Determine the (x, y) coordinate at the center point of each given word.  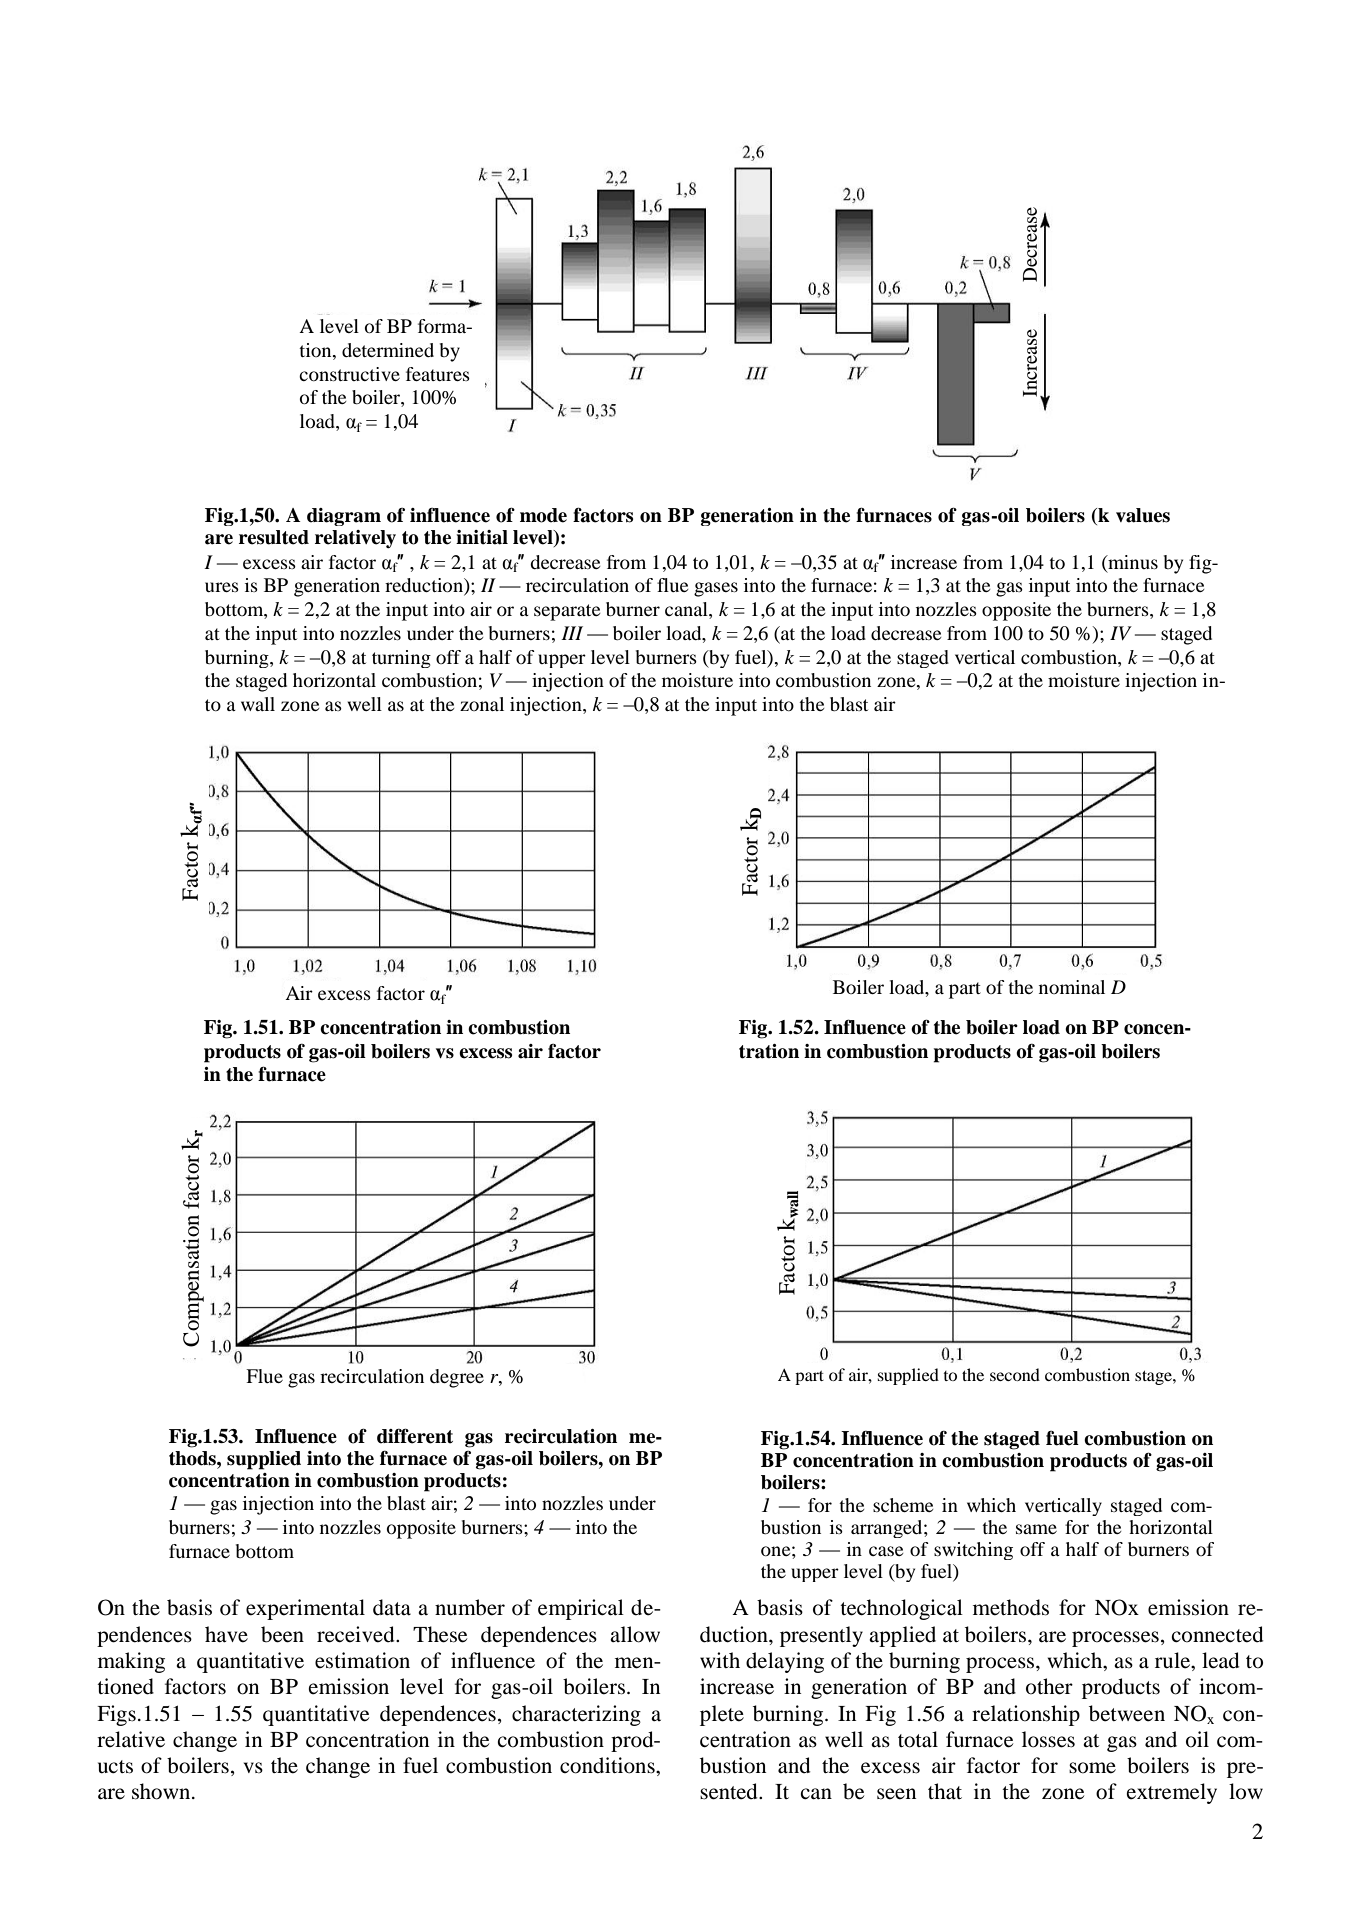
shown (162, 1791)
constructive (349, 374)
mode (543, 515)
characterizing (576, 1715)
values (1143, 515)
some (1092, 1768)
